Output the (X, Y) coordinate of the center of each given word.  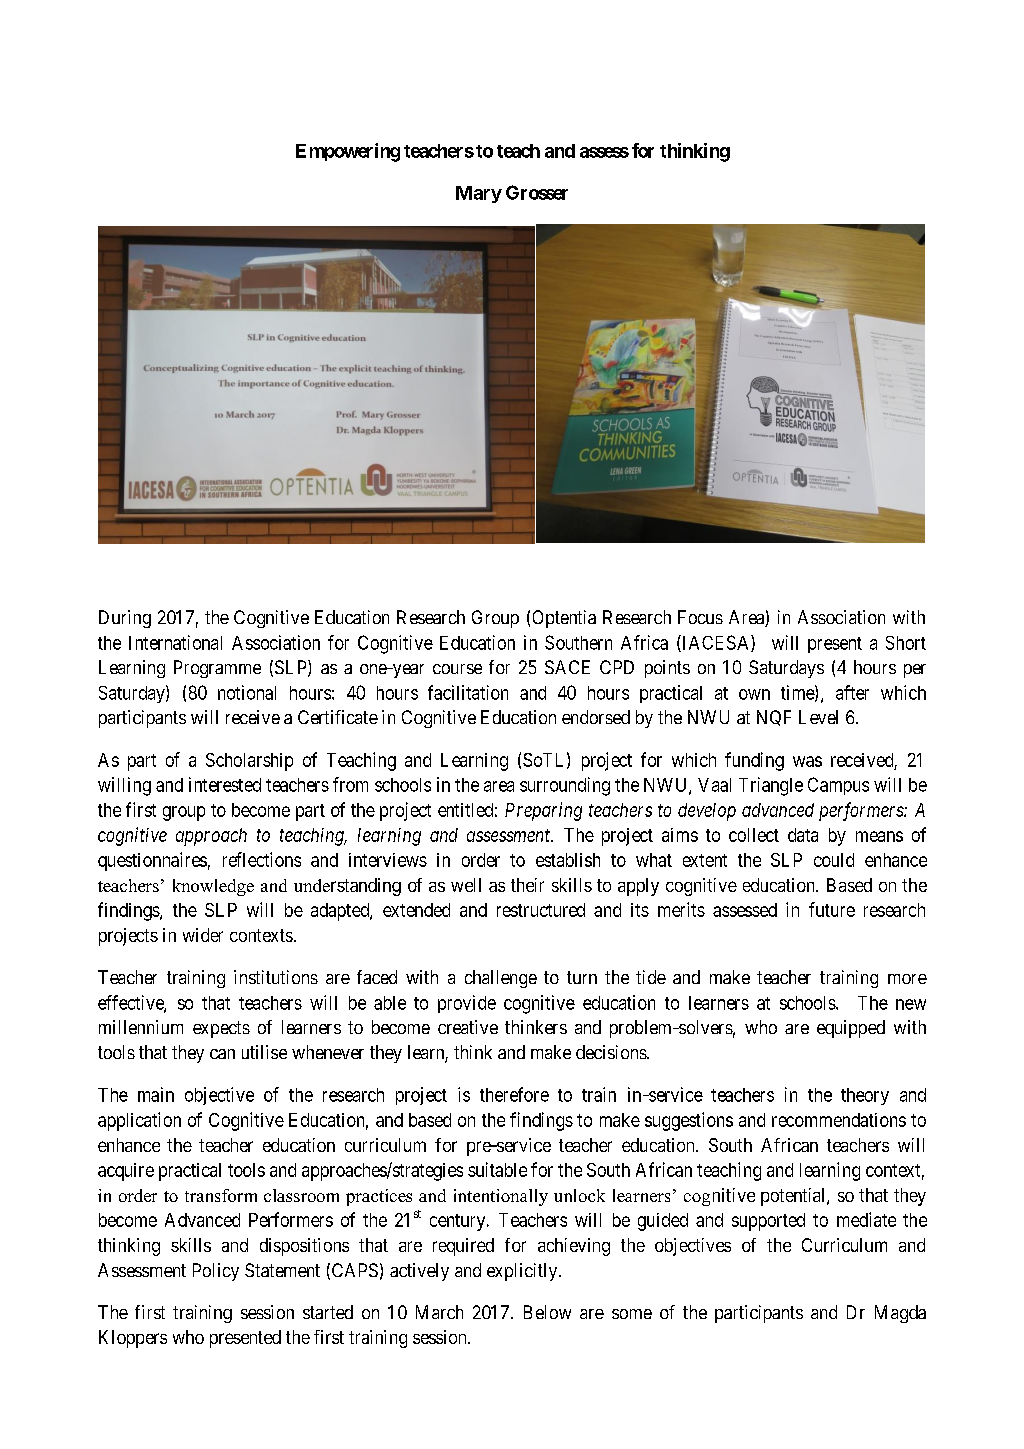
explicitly (523, 1272)
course (457, 669)
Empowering (348, 152)
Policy (216, 1272)
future (832, 909)
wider (203, 935)
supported (768, 1222)
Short (906, 643)
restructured (541, 910)
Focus (700, 617)
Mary (479, 194)
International (175, 642)
